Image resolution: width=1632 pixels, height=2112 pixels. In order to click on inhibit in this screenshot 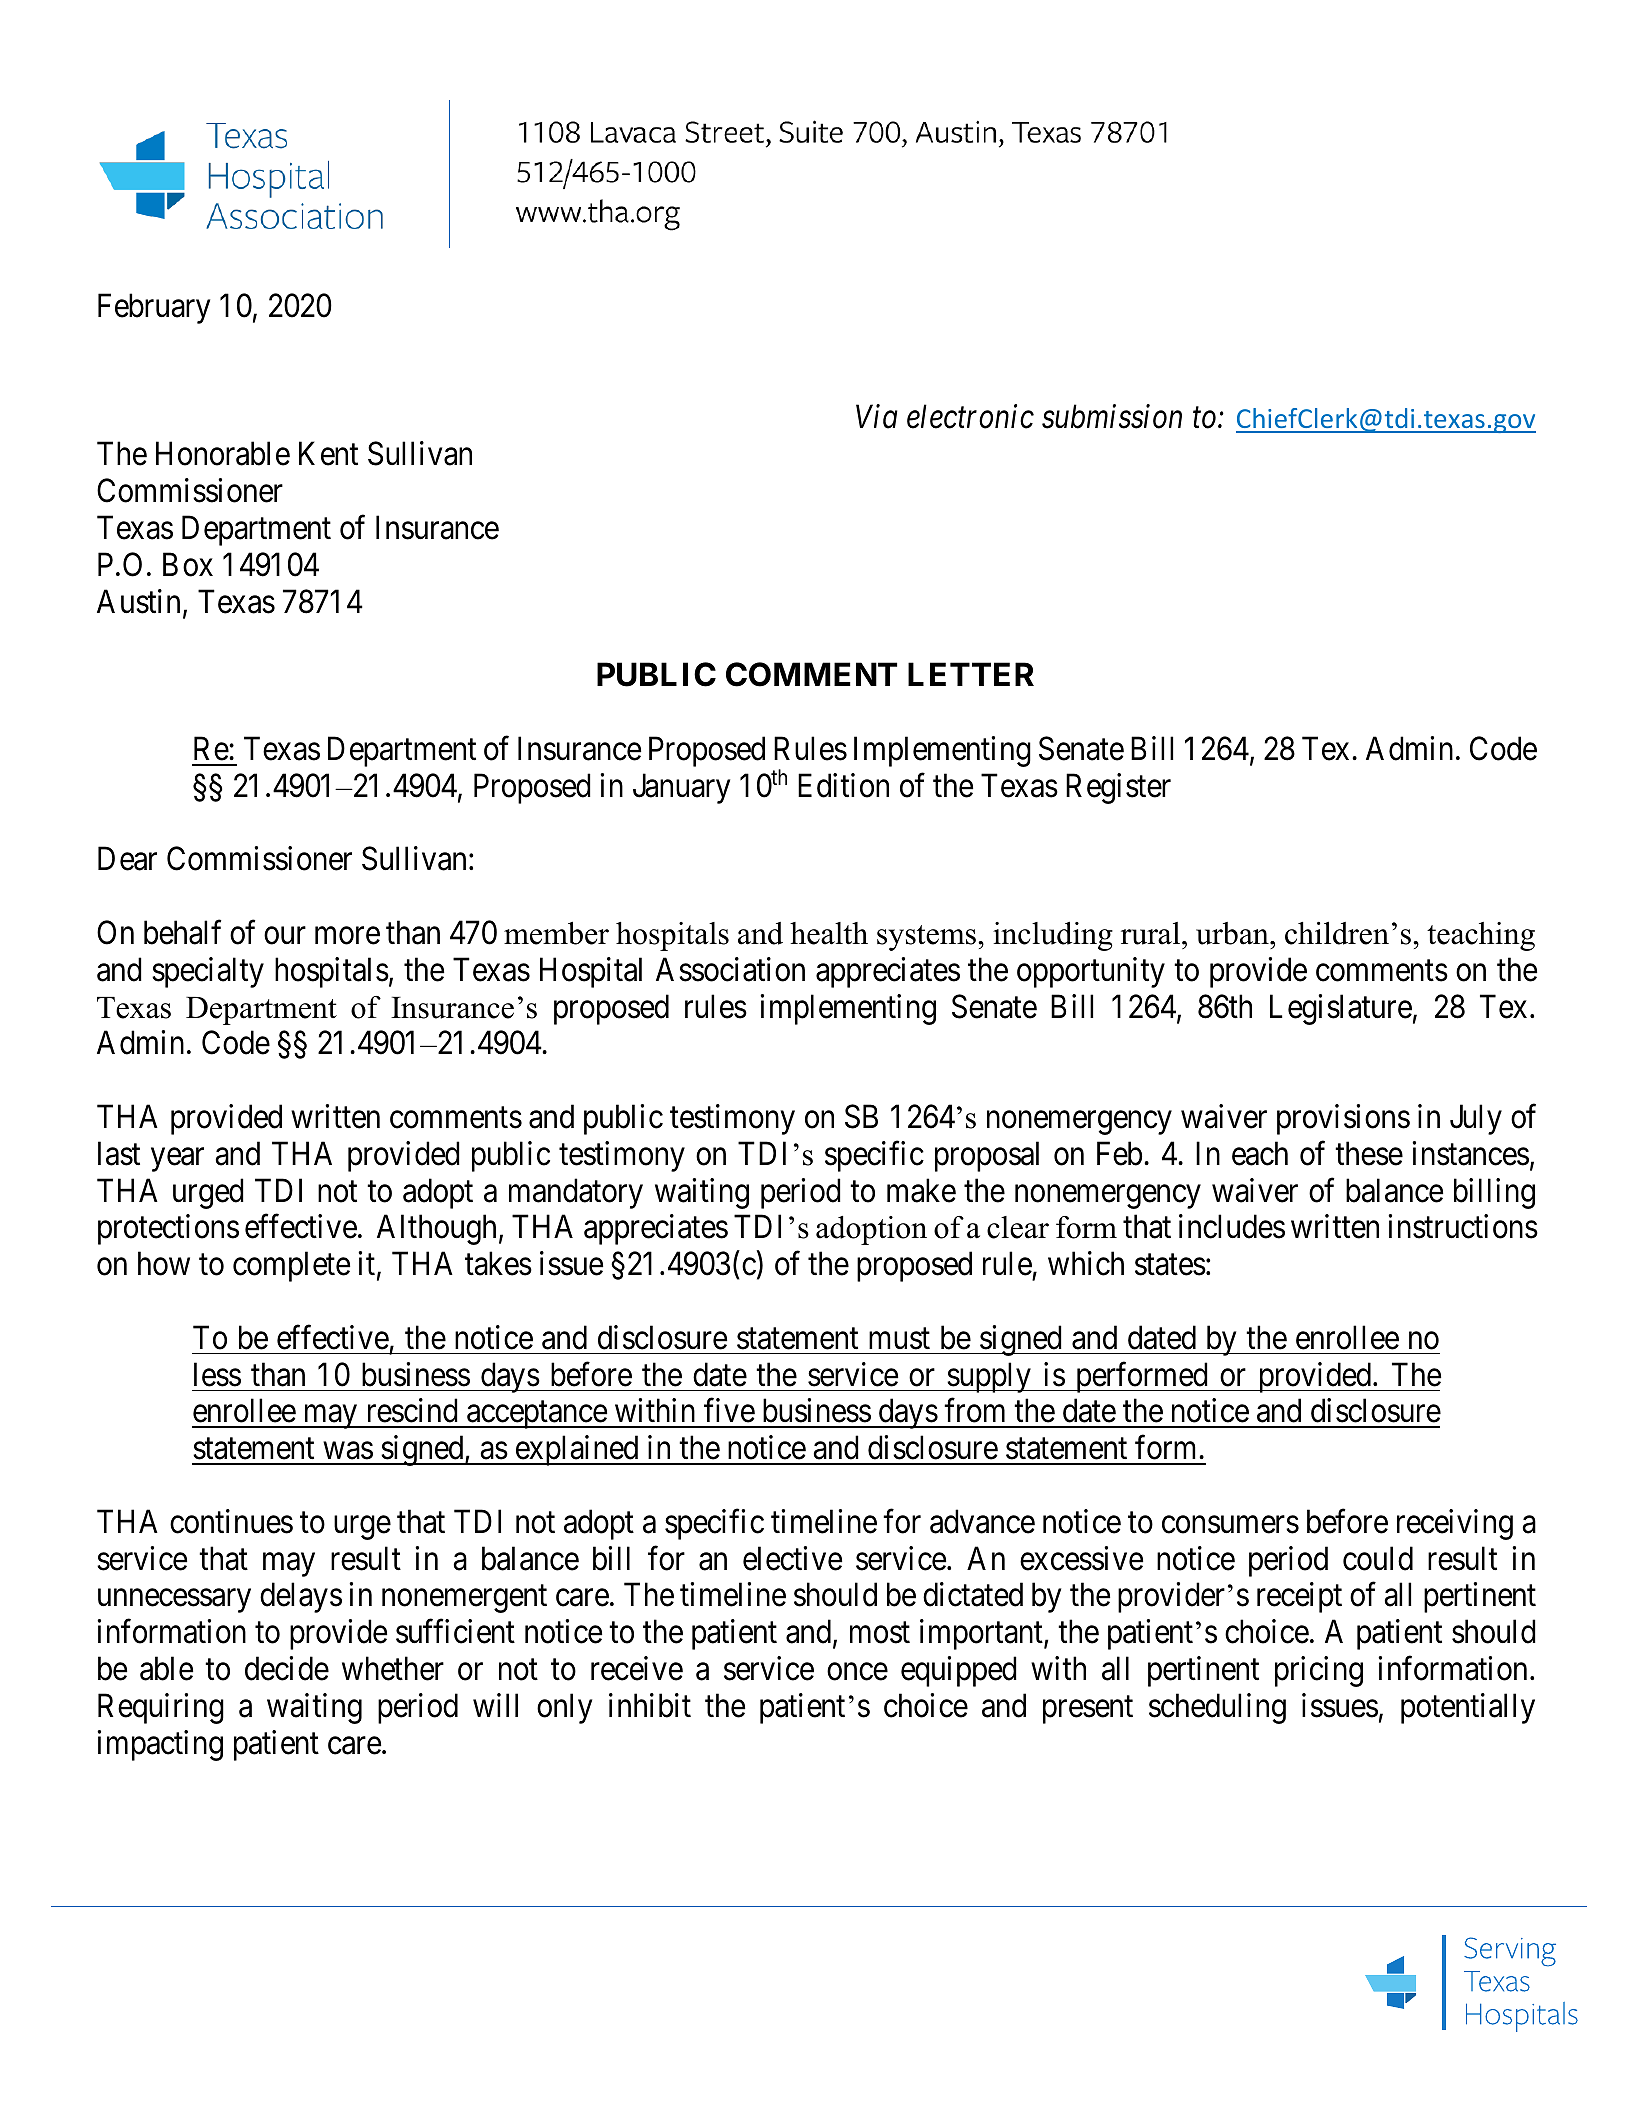, I will do `click(650, 1705)`.
